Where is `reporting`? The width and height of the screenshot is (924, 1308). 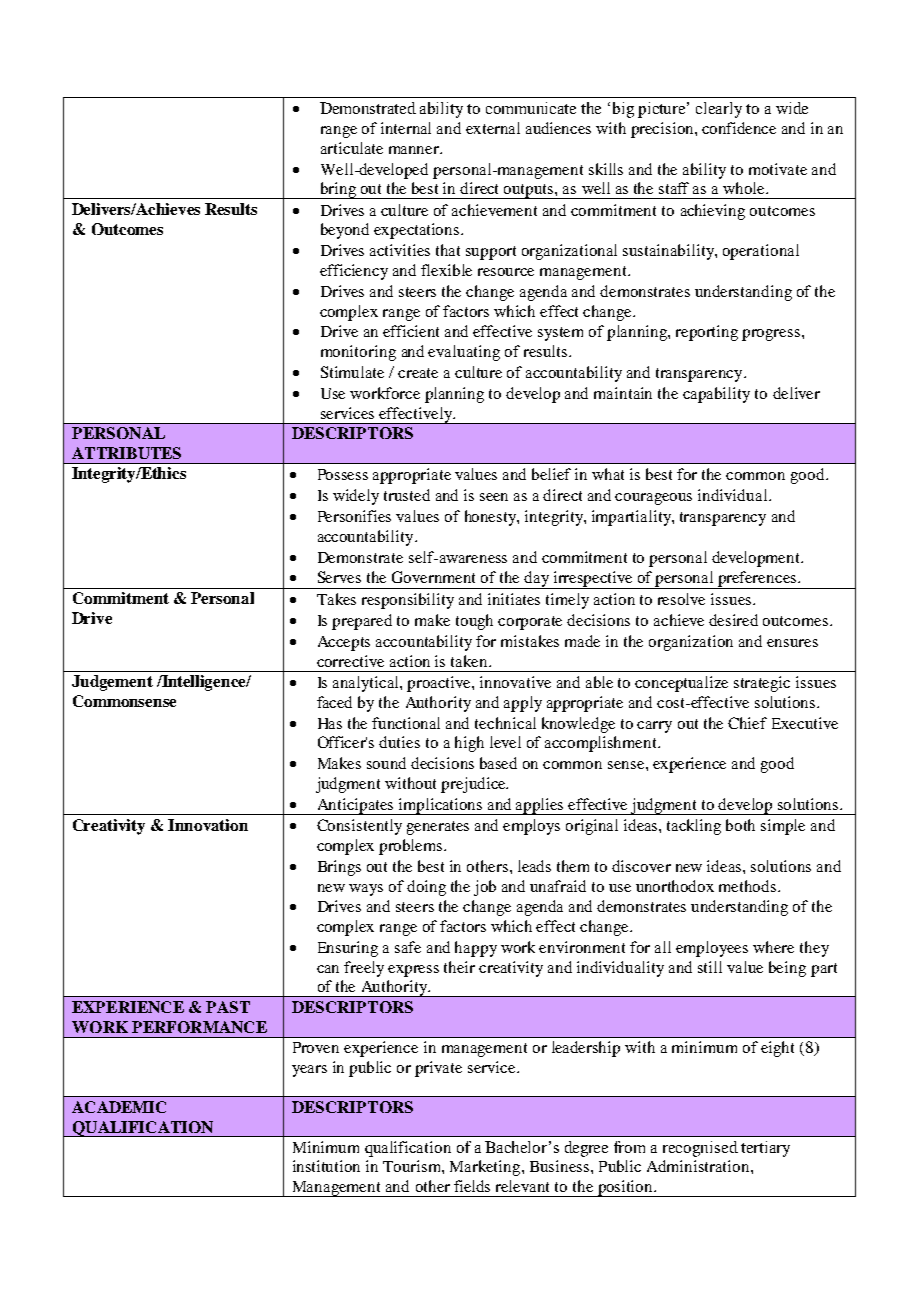
reporting is located at coordinates (707, 333).
